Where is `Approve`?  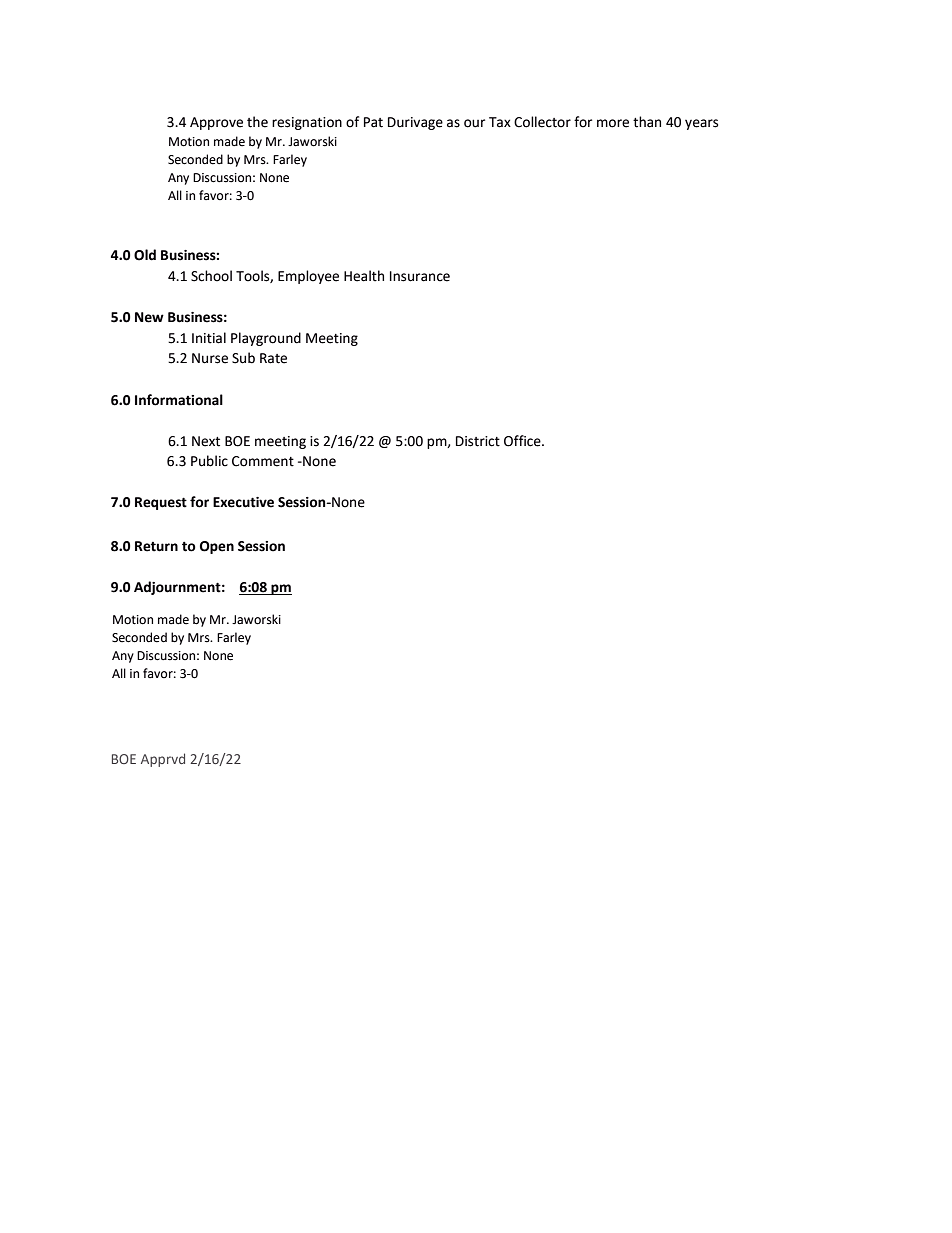 Approve is located at coordinates (216, 123).
